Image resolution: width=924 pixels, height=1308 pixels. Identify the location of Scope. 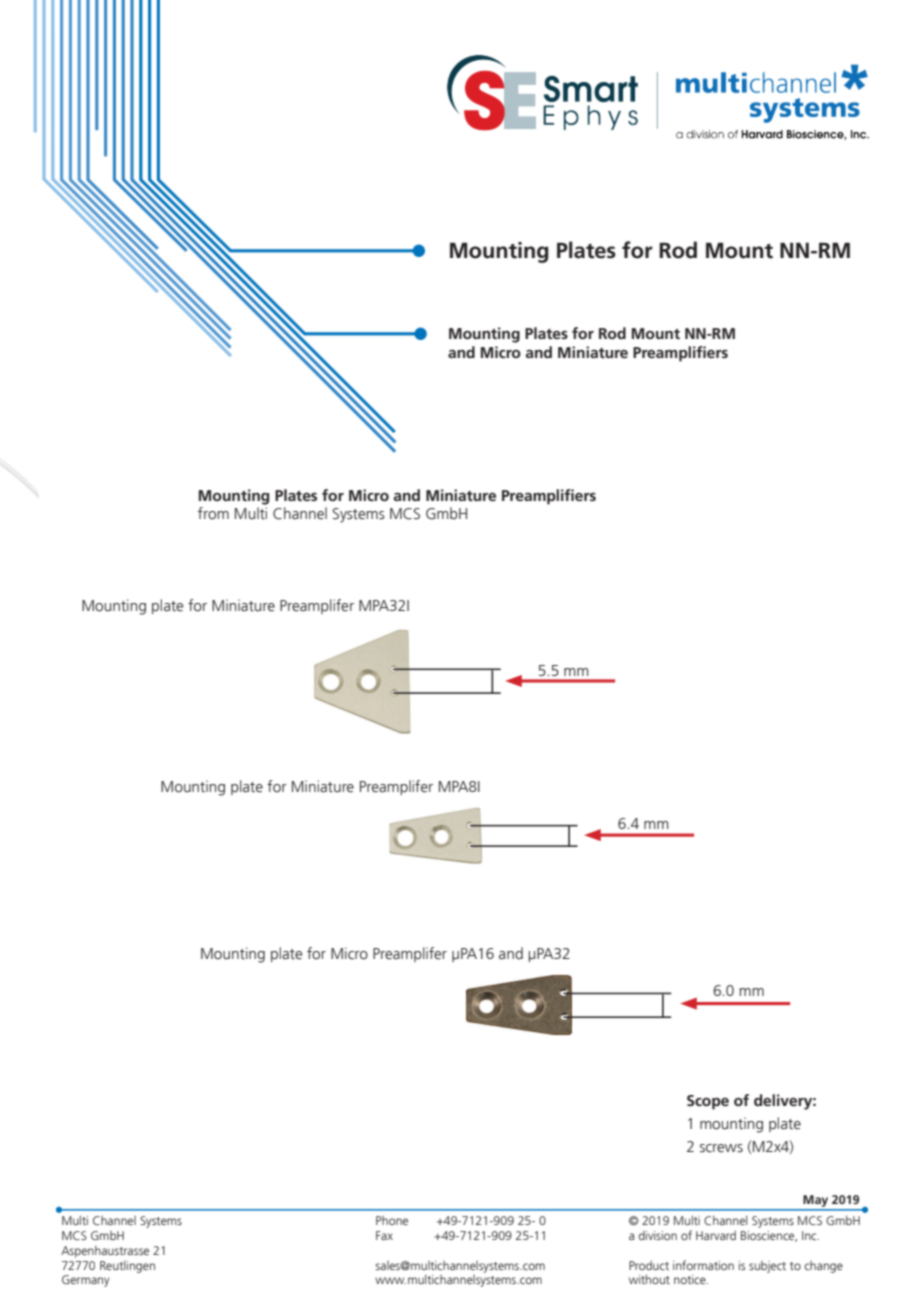
(708, 1102).
